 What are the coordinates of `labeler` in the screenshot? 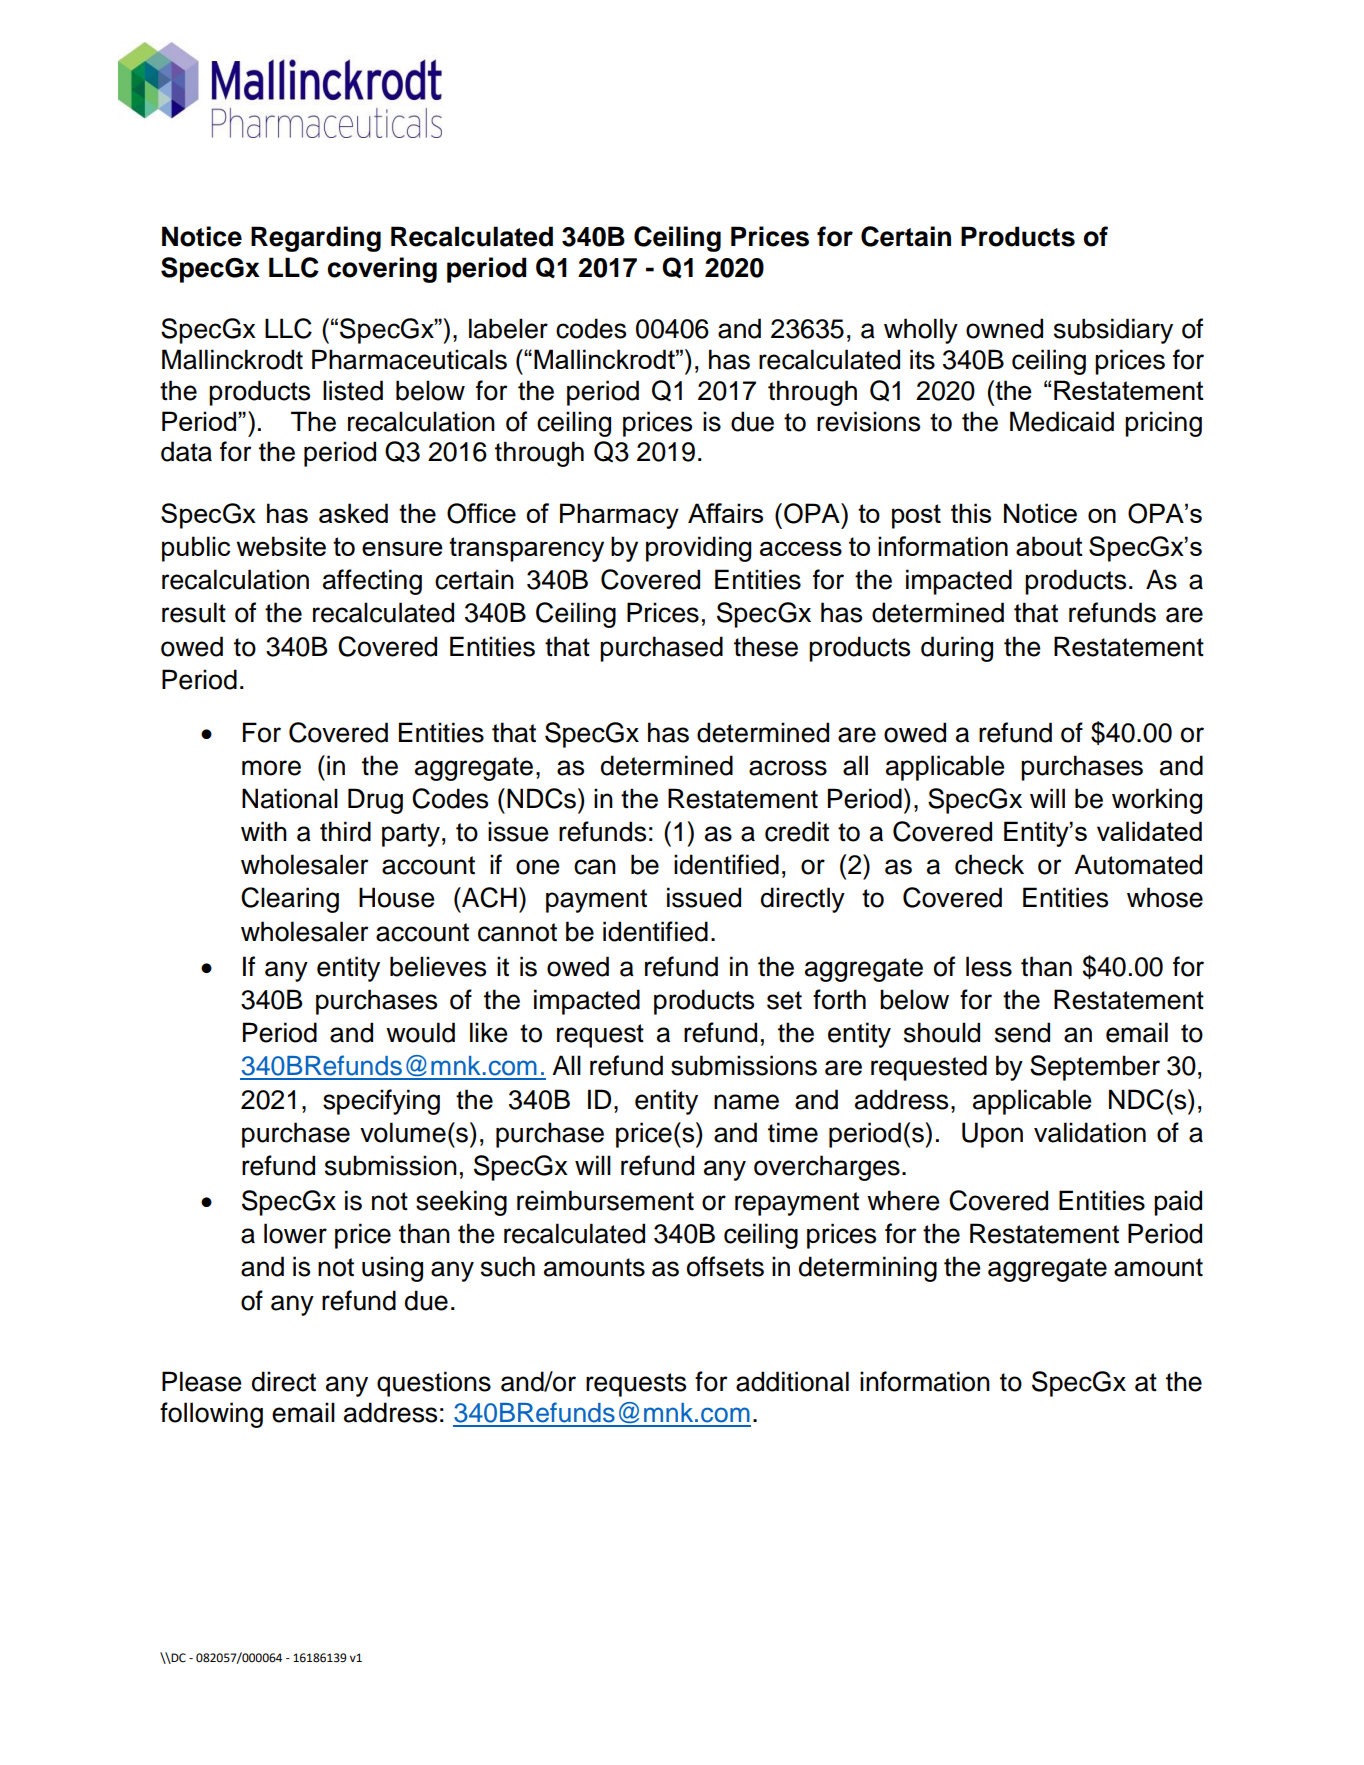 It's located at (508, 328).
